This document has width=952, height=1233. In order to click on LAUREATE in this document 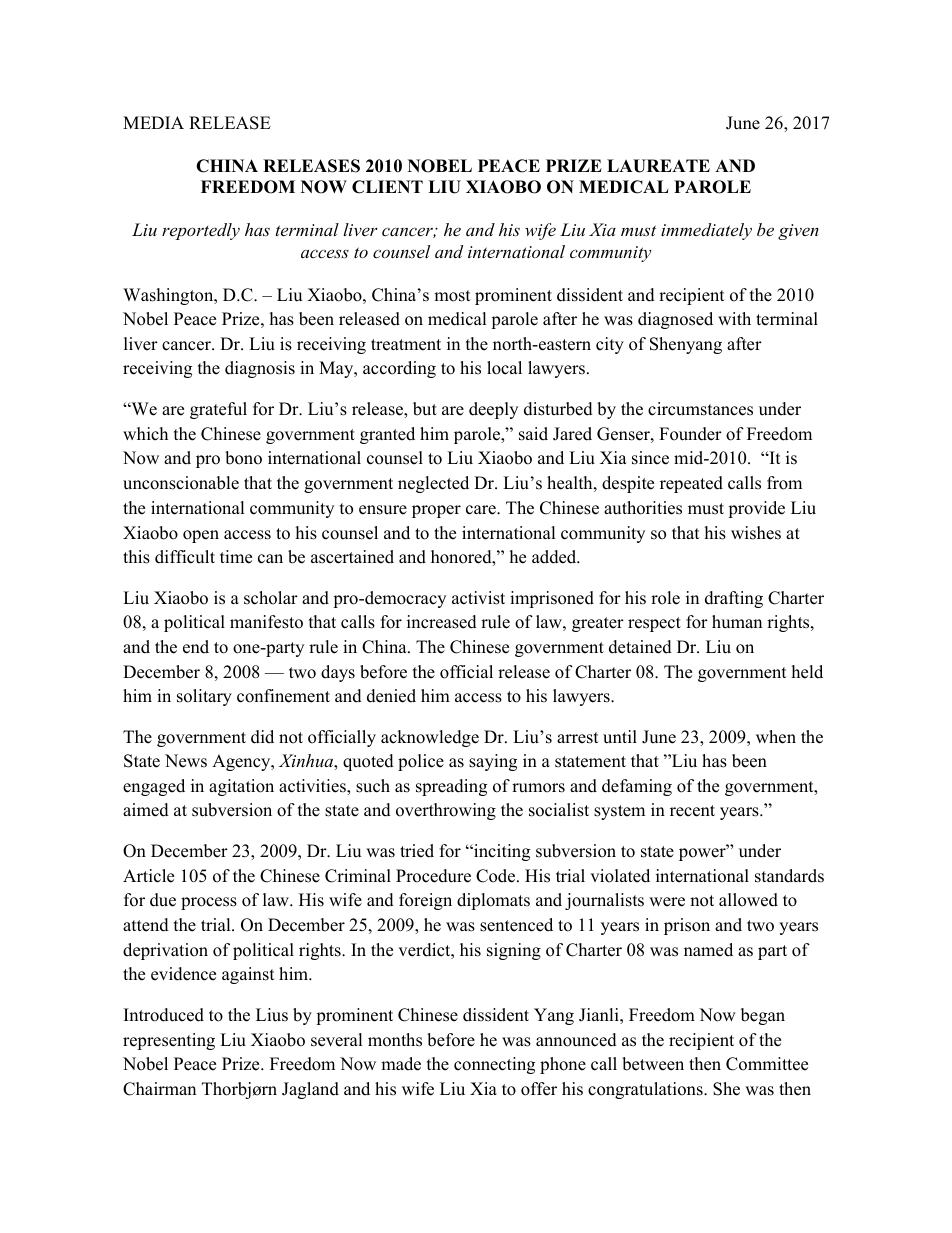, I will do `click(658, 166)`.
